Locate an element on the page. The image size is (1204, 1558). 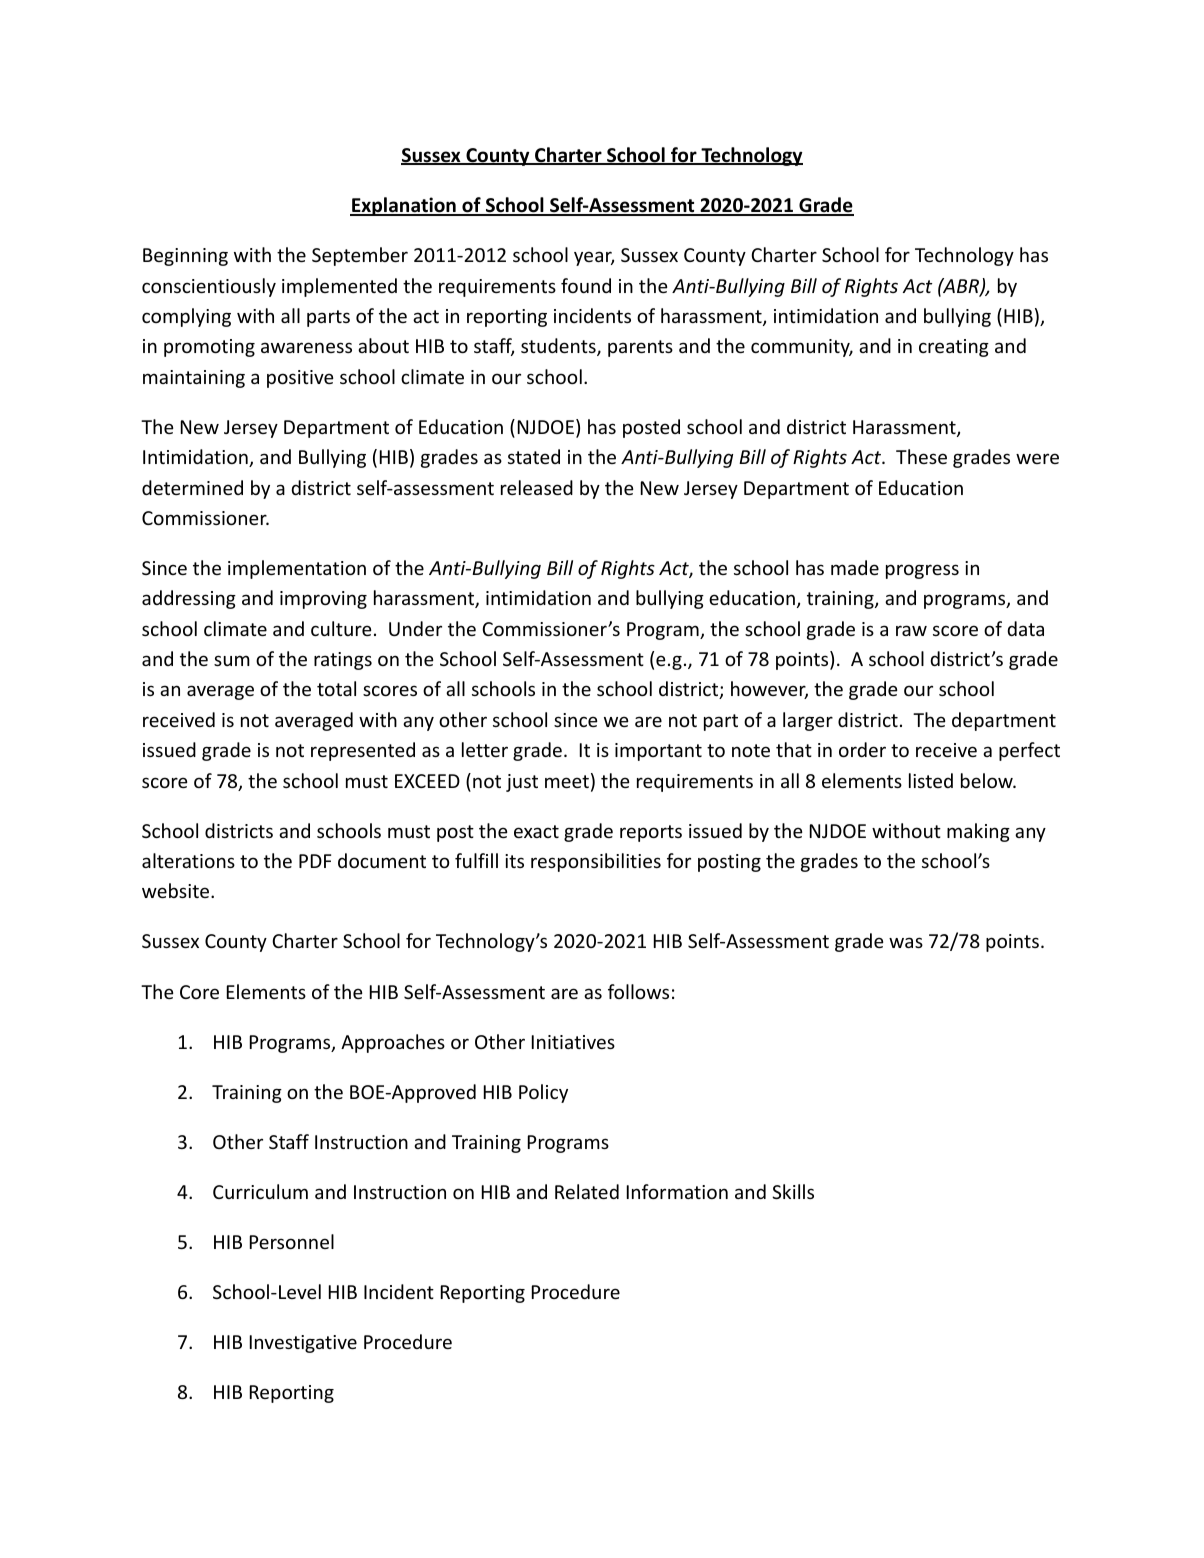
was is located at coordinates (906, 942).
